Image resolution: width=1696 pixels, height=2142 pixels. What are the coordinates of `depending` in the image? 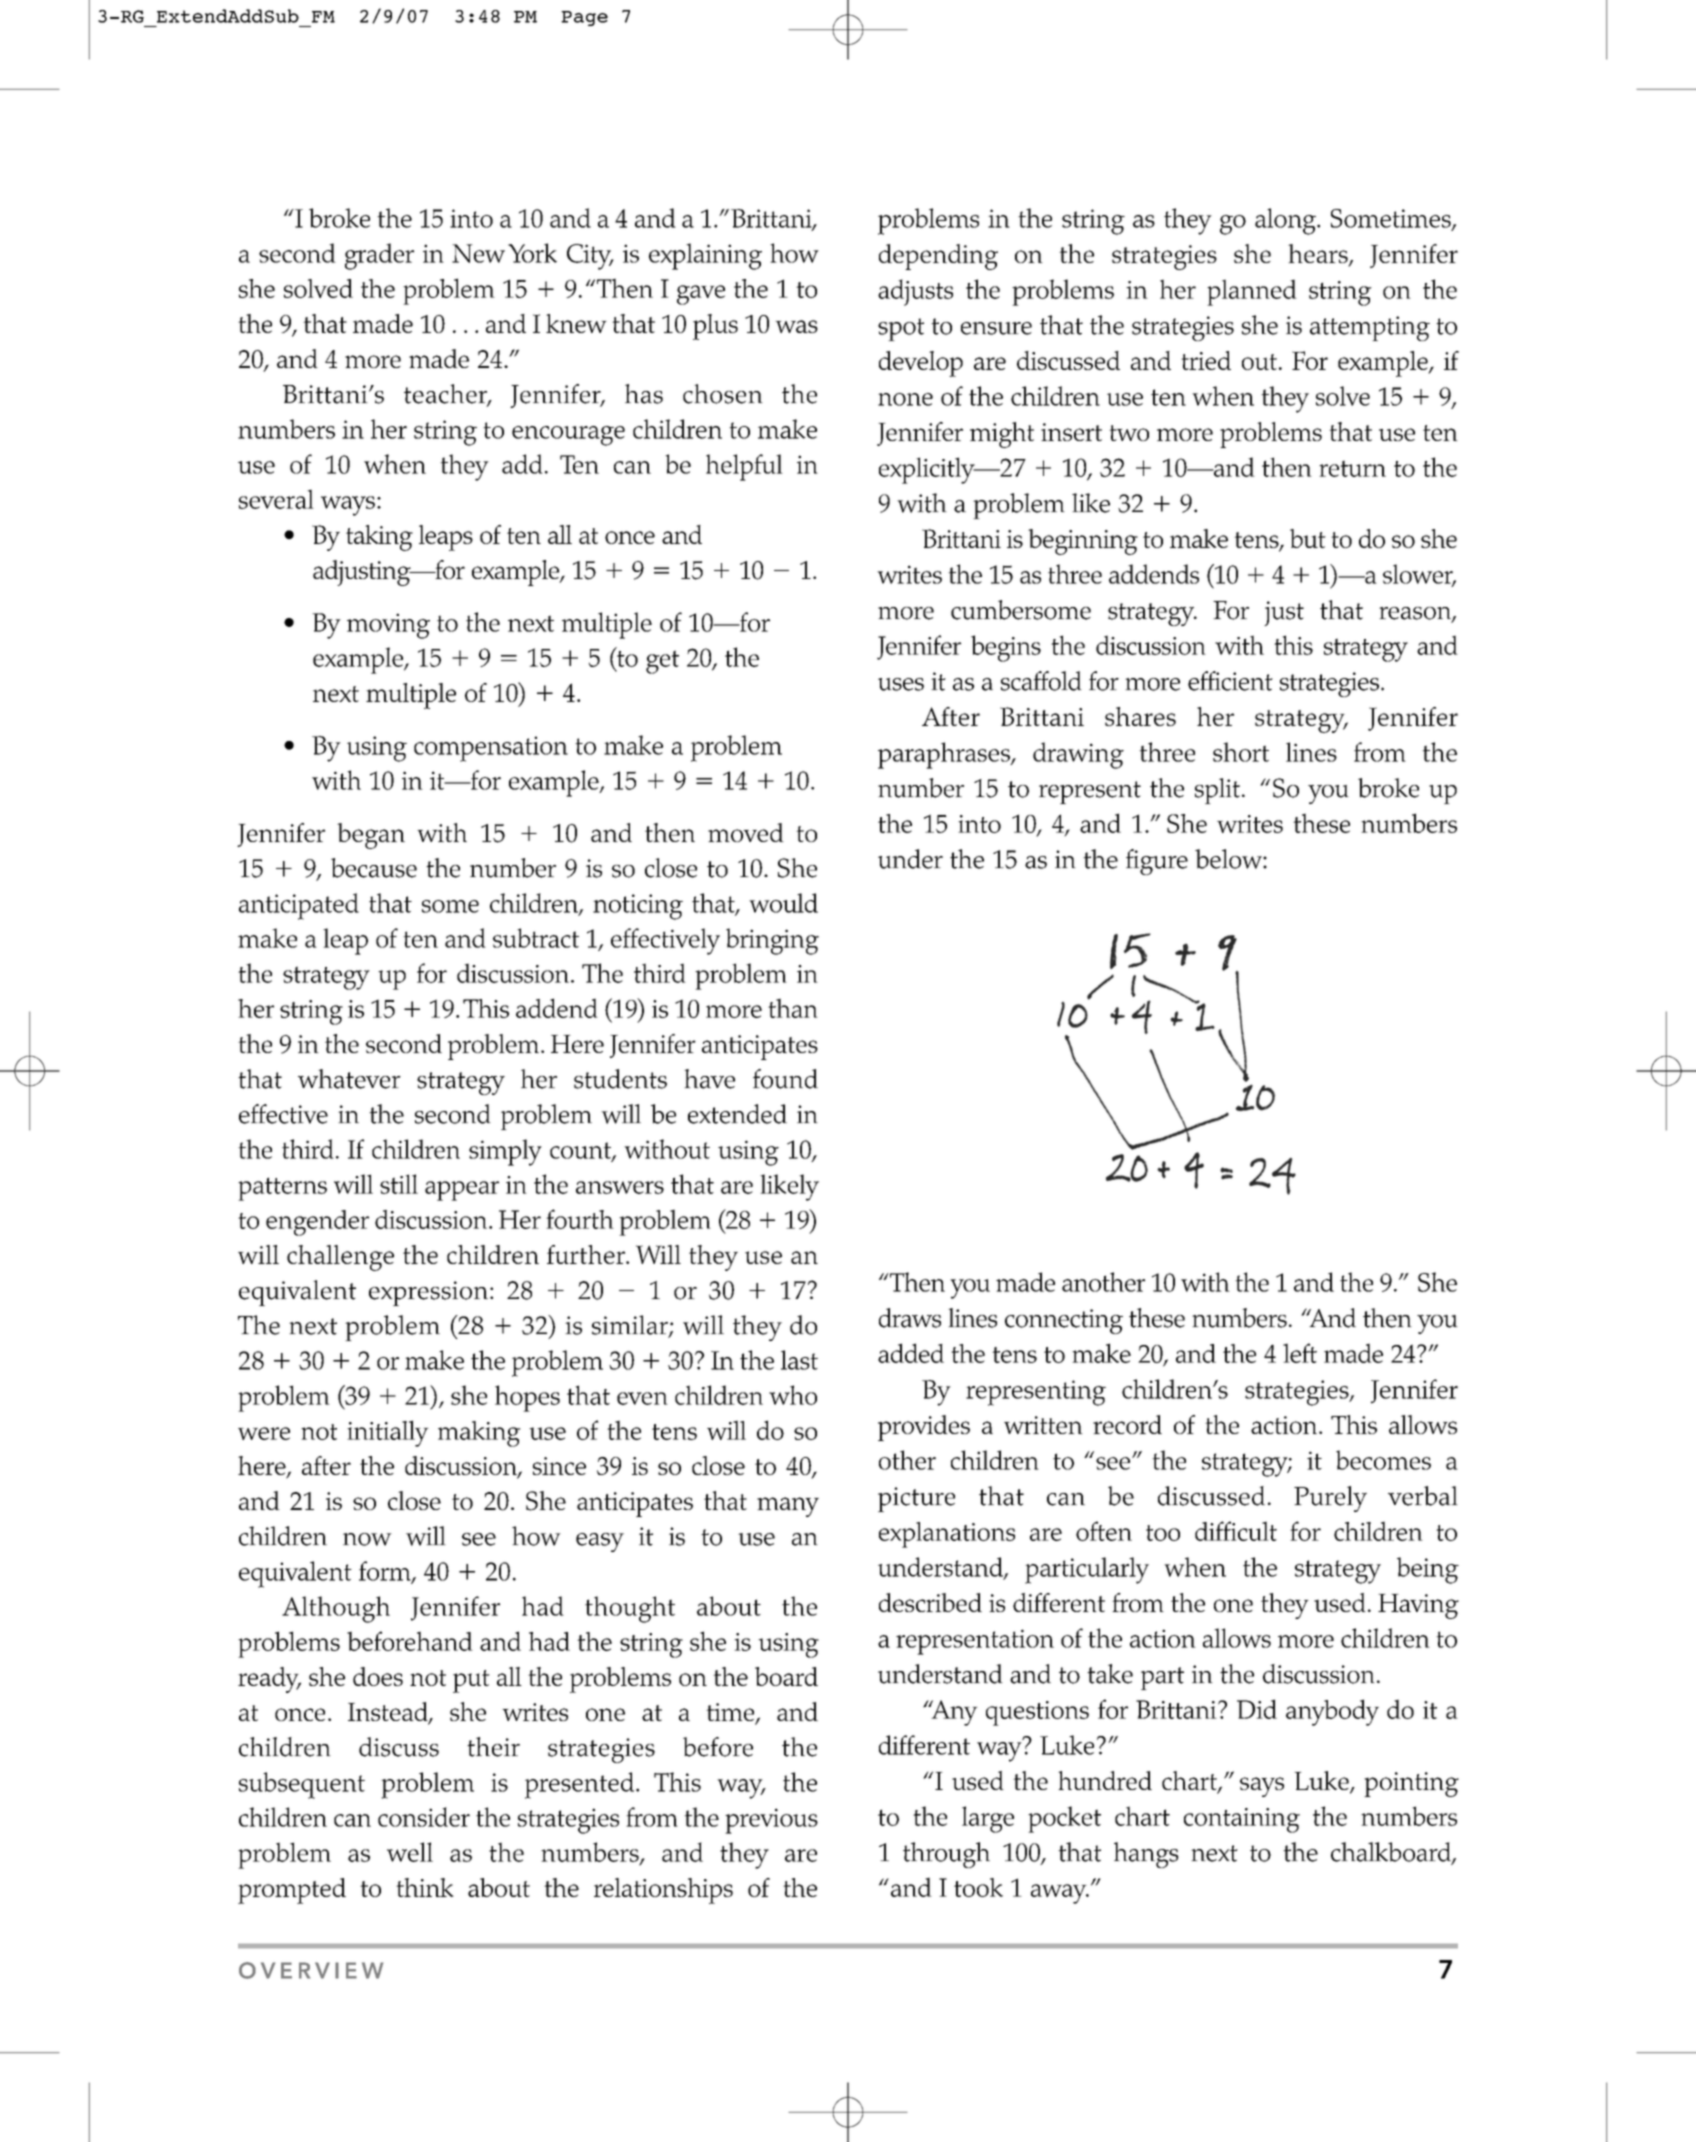 It's located at (938, 257).
